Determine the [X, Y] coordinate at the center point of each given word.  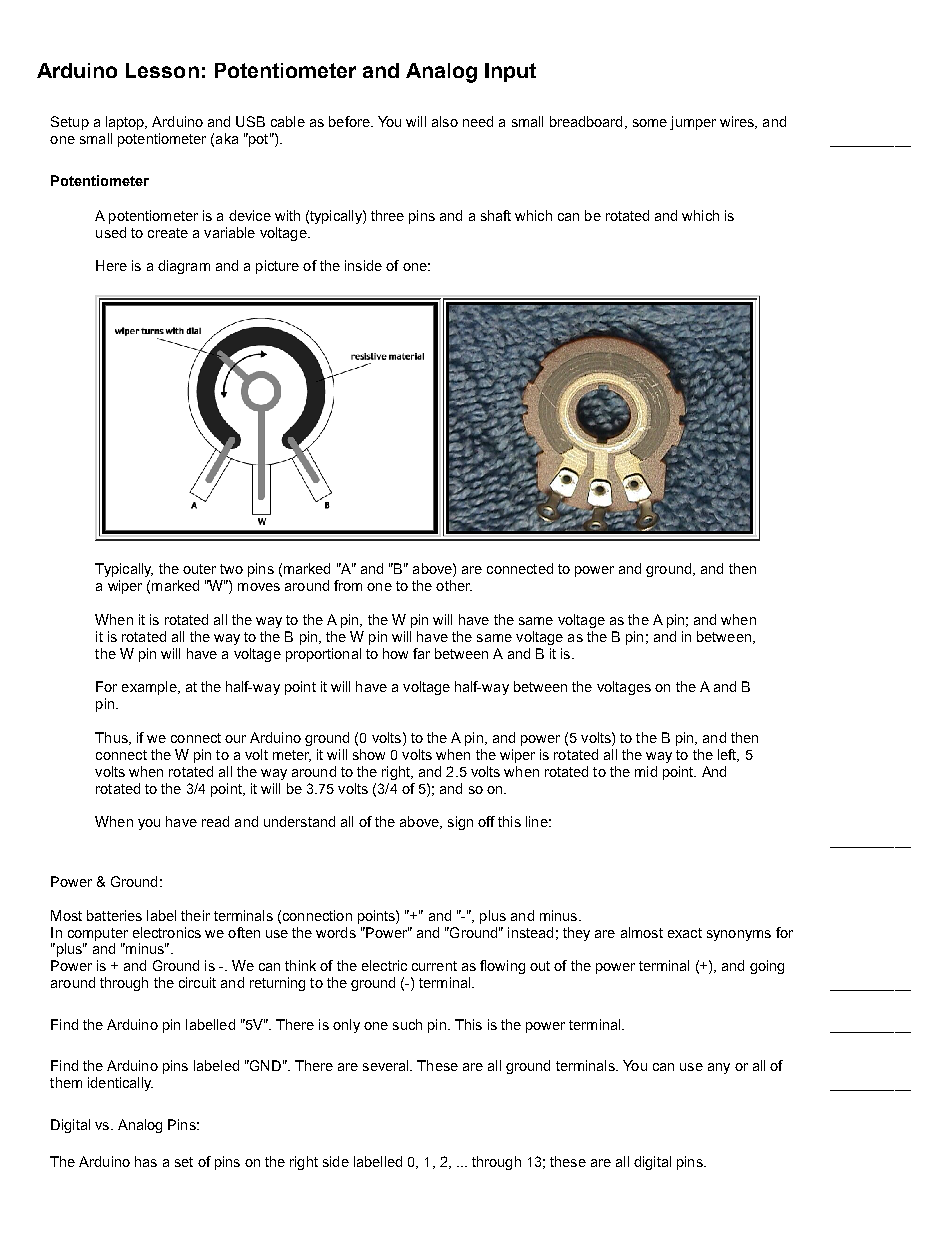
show [369, 754]
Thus [112, 738]
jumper [693, 123]
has [146, 1161]
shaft [496, 215]
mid [646, 771]
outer [199, 569]
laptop [126, 123]
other [454, 585]
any [719, 1068]
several [387, 1065]
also [445, 121]
